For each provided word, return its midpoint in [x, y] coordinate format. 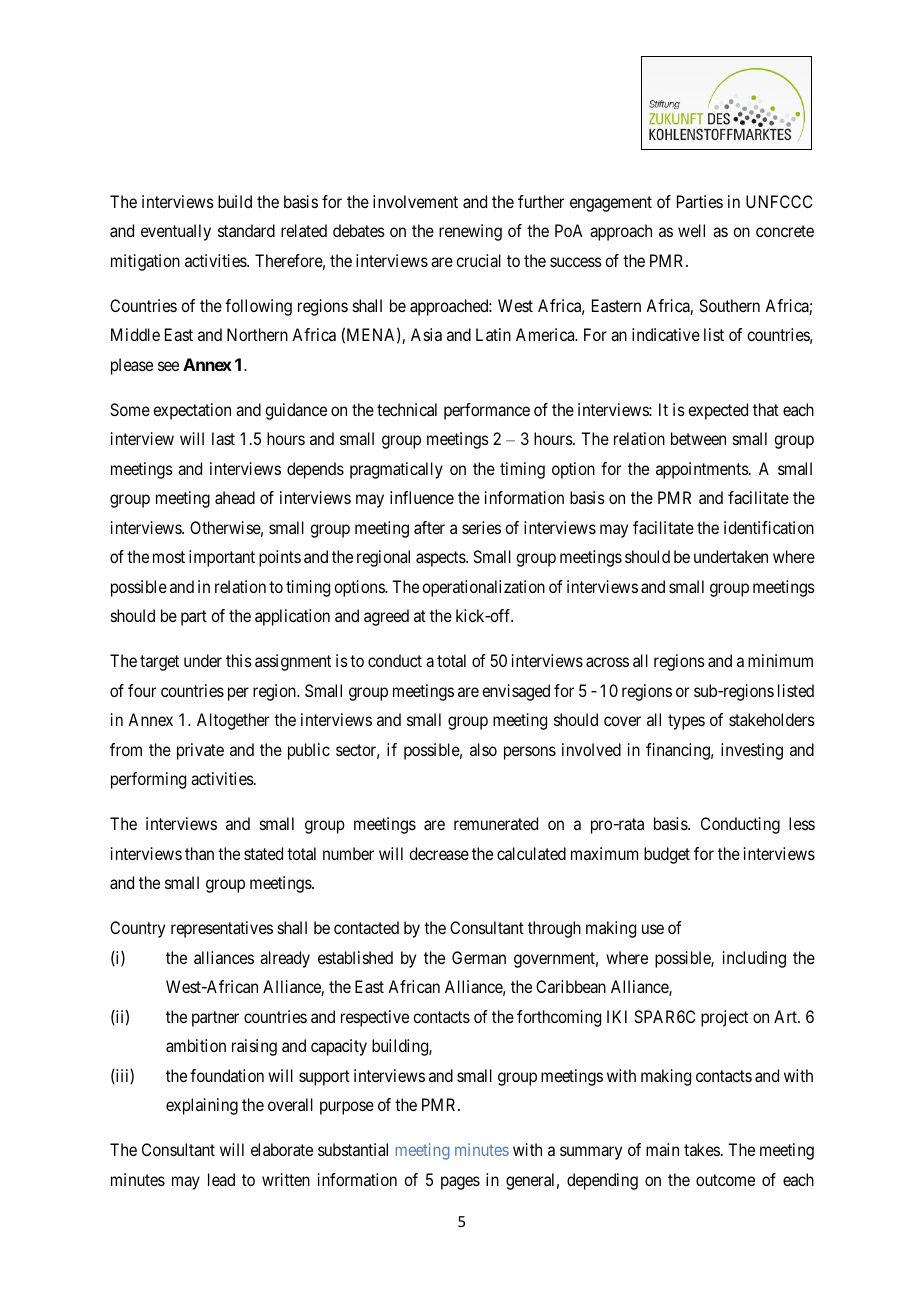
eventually [176, 232]
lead [221, 1179]
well [691, 230]
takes [702, 1149]
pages [460, 1183]
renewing [470, 232]
